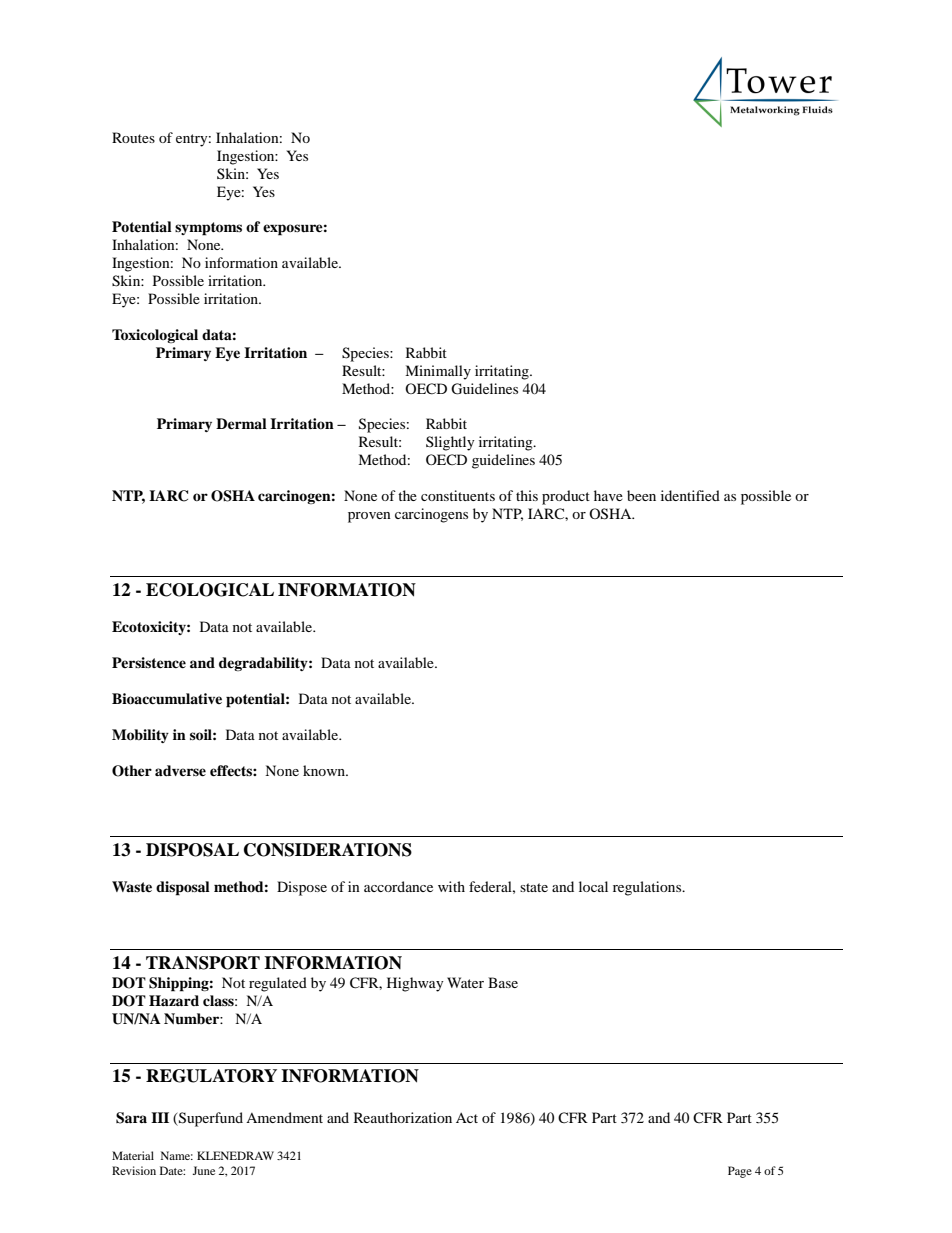 The width and height of the screenshot is (952, 1233). What do you see at coordinates (208, 229) in the screenshot?
I see `symptoms` at bounding box center [208, 229].
